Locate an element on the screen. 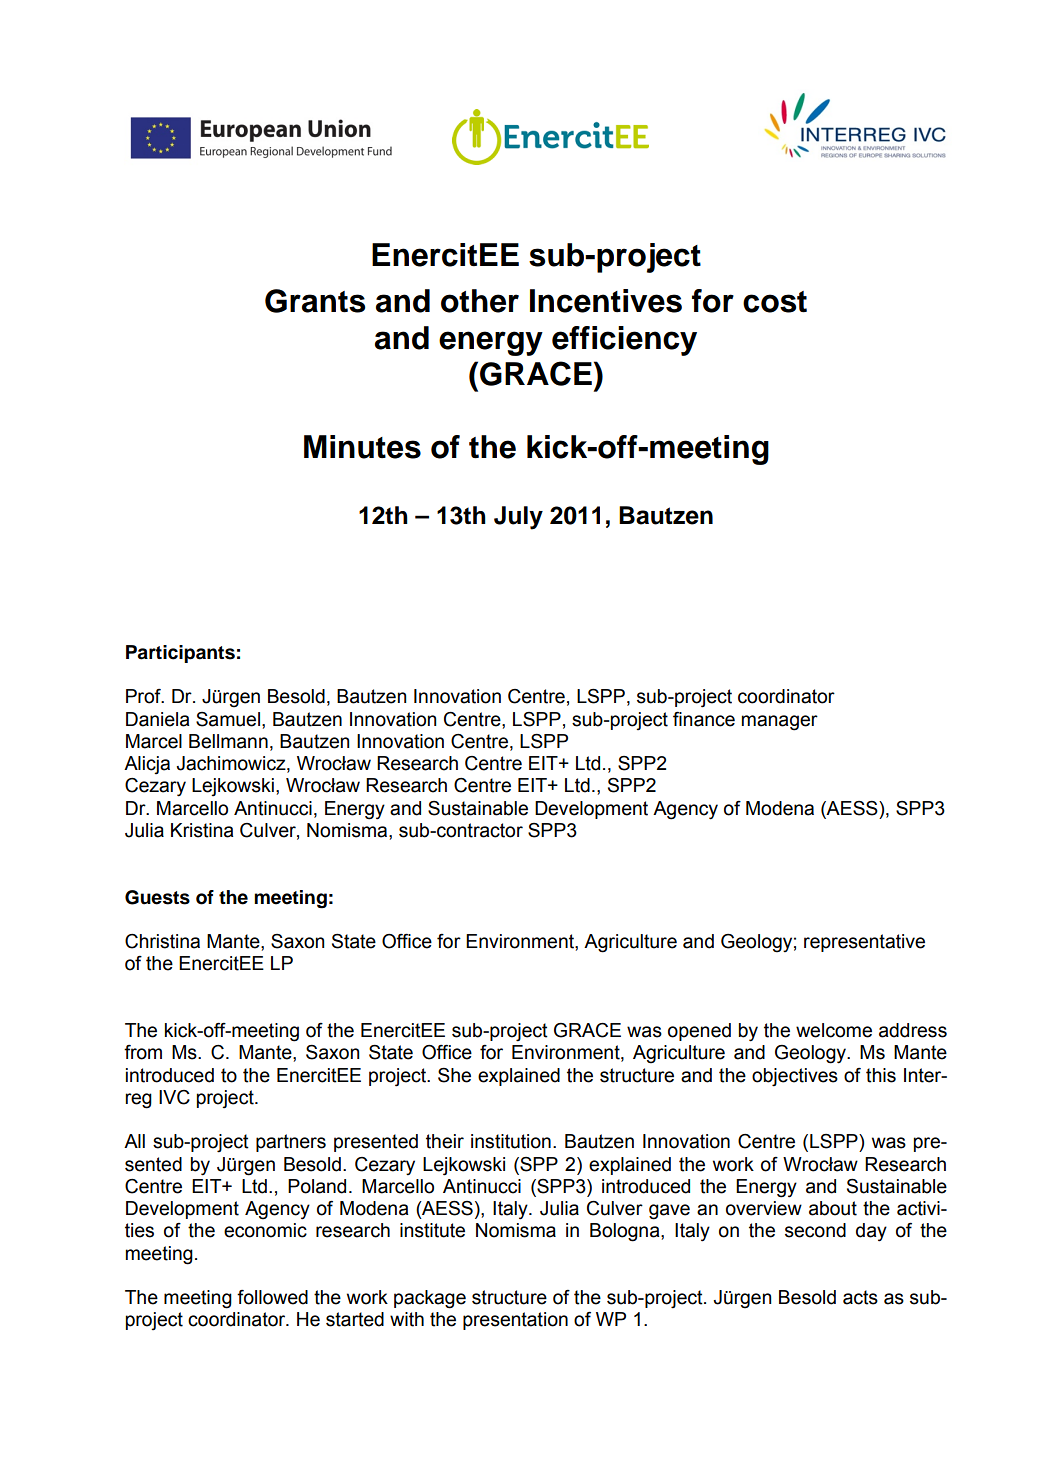 The image size is (1047, 1481). July is located at coordinates (518, 518).
